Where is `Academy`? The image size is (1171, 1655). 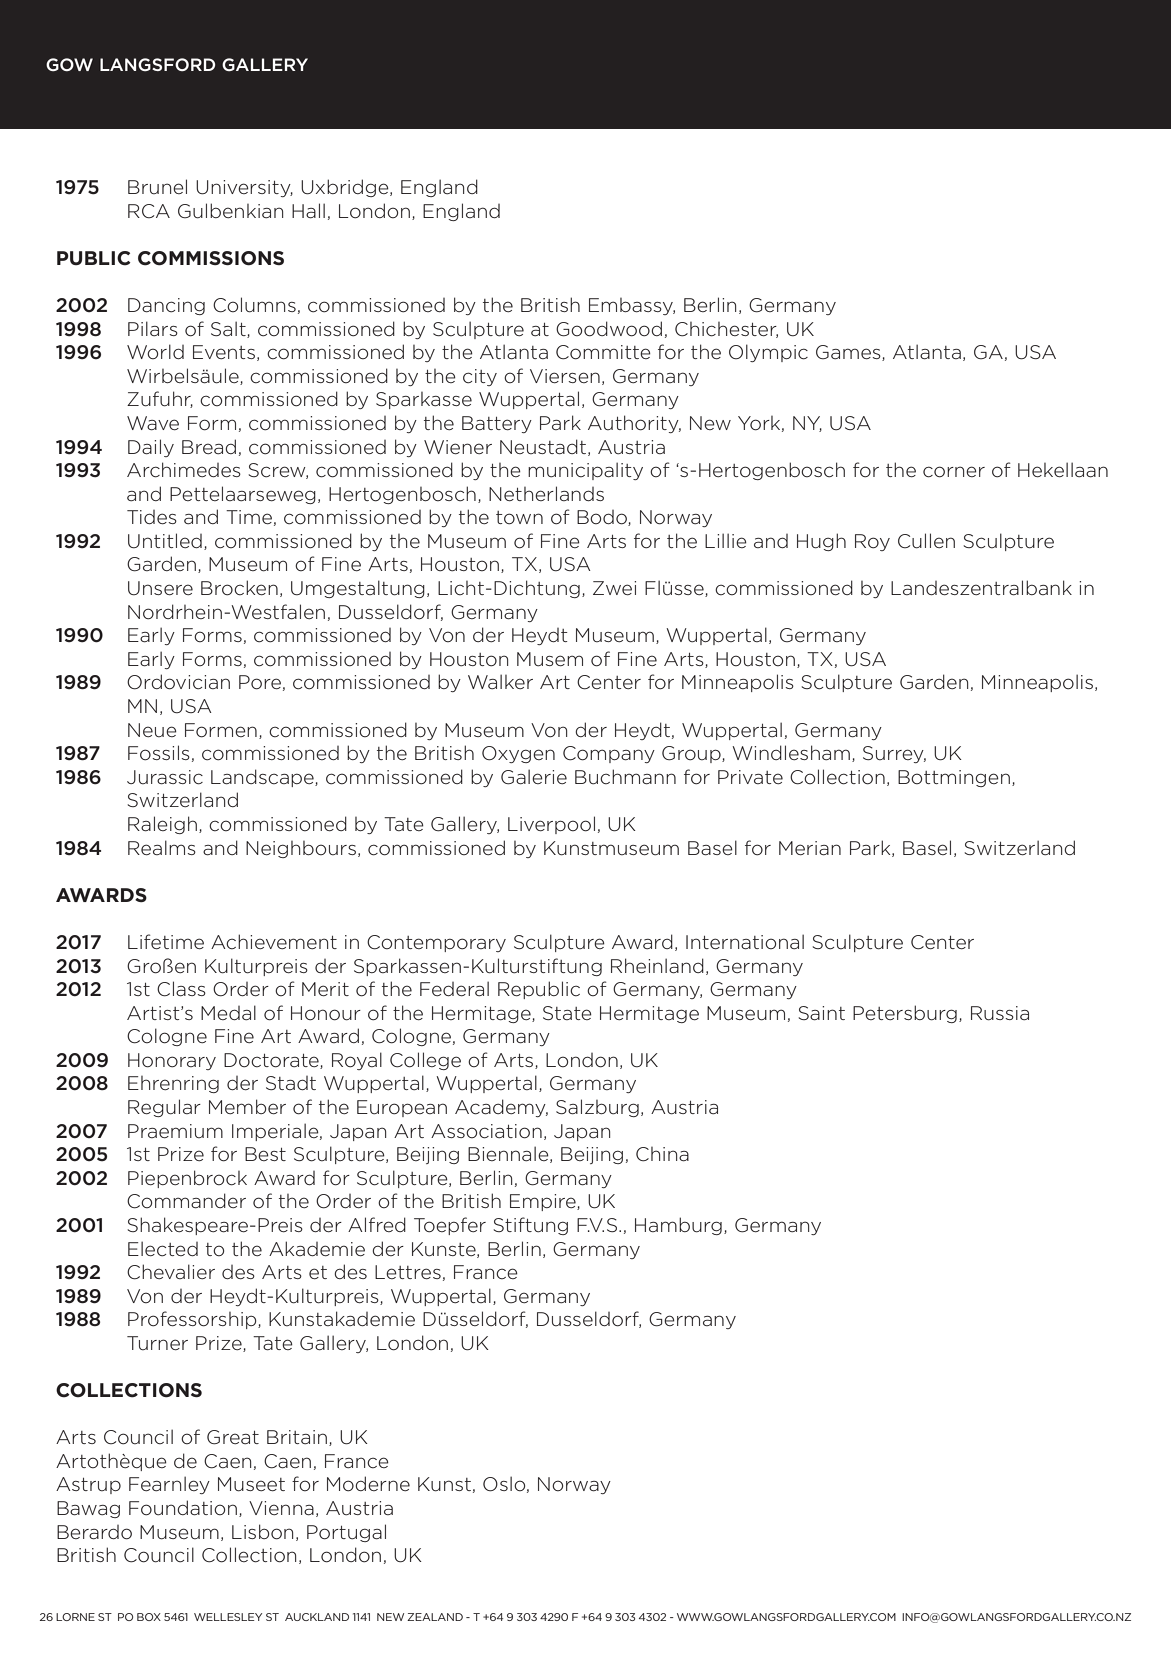 Academy is located at coordinates (501, 1108).
